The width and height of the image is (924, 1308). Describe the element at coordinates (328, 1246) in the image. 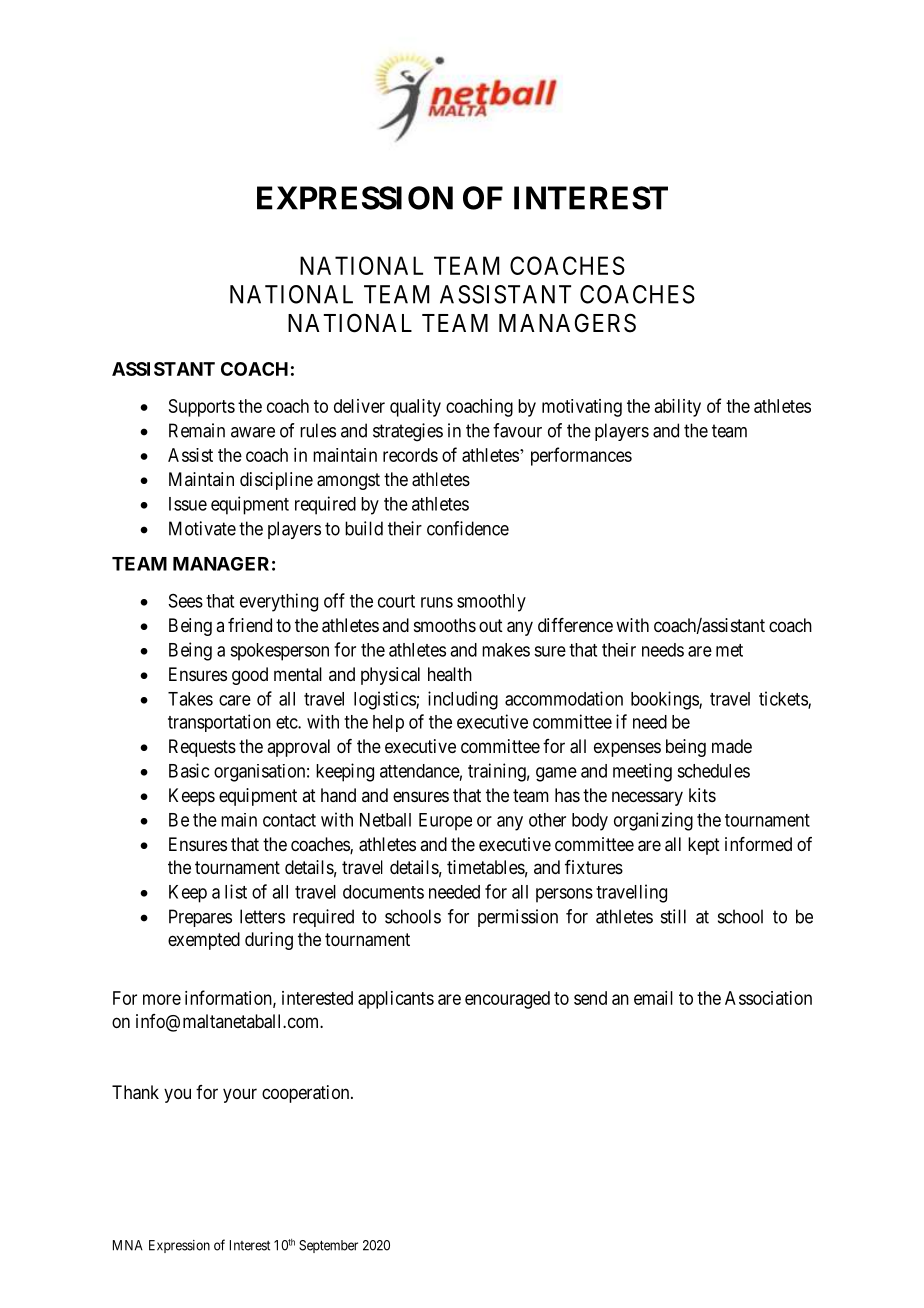

I see `September` at that location.
